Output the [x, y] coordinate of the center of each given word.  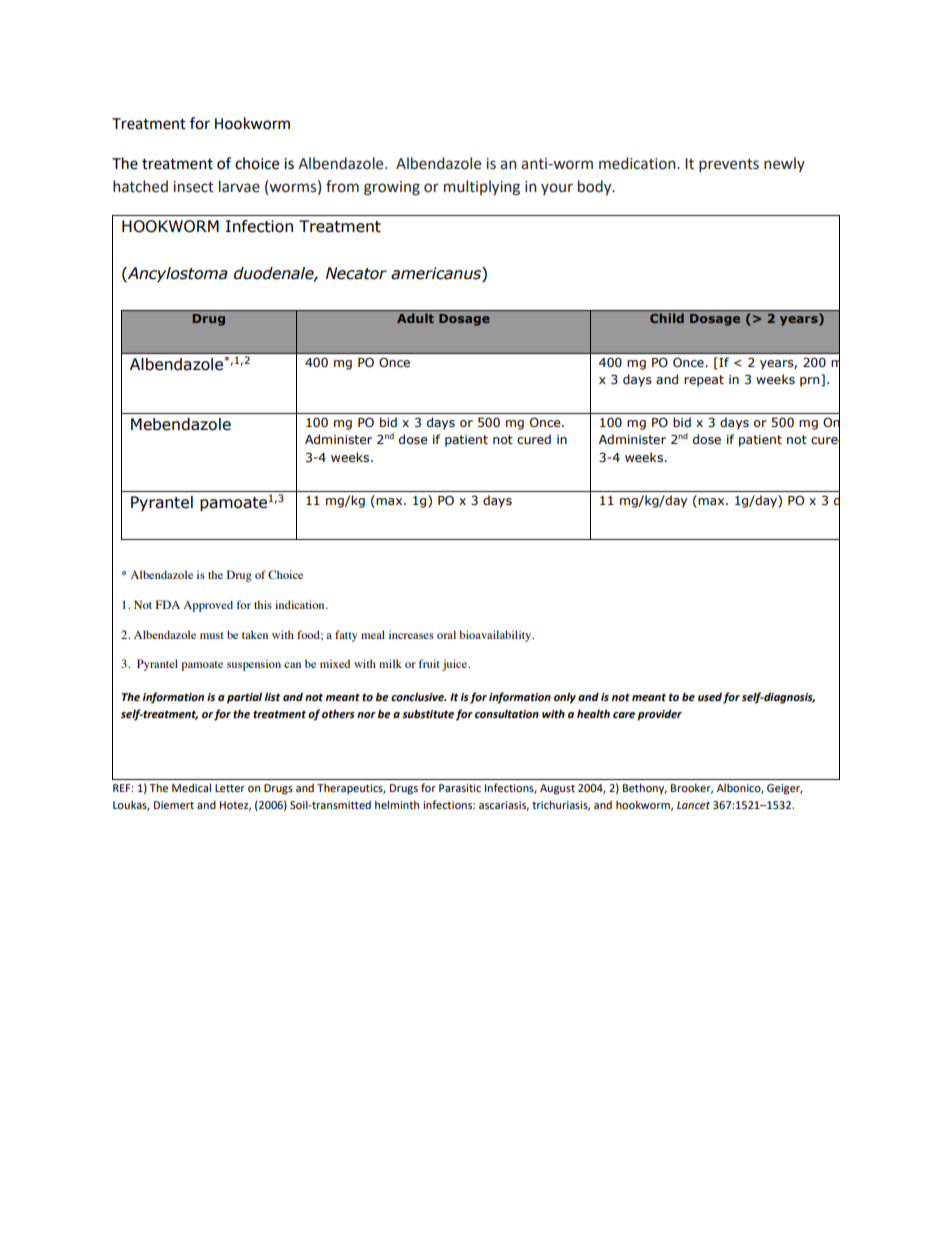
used [710, 697]
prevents [729, 165]
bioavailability [496, 636]
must [212, 635]
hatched [140, 186]
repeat [704, 381]
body [596, 187]
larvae [239, 186]
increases [411, 634]
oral [446, 634]
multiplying [482, 188]
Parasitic [460, 788]
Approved [208, 606]
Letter [230, 788]
